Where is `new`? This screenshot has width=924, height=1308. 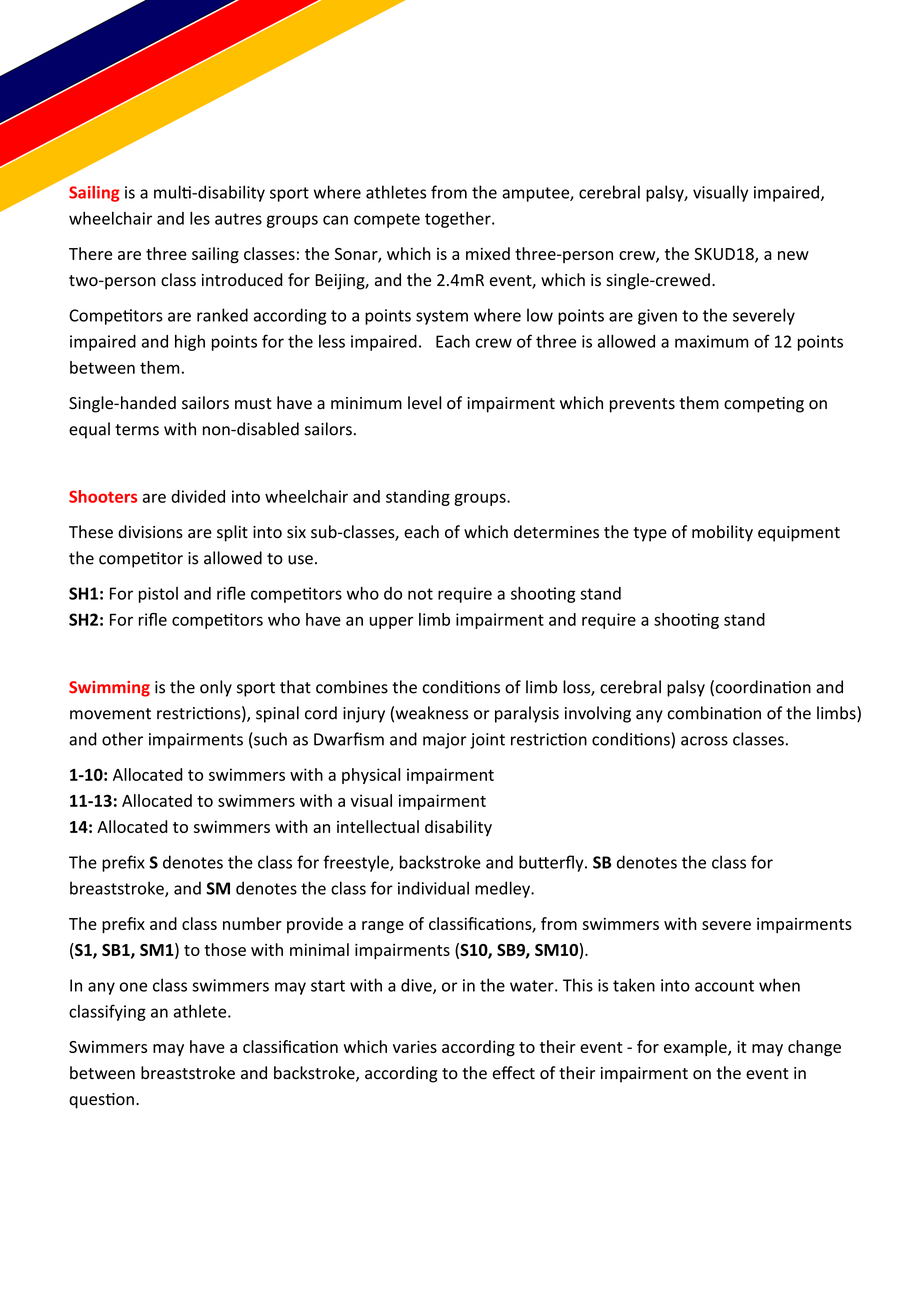
new is located at coordinates (793, 255).
